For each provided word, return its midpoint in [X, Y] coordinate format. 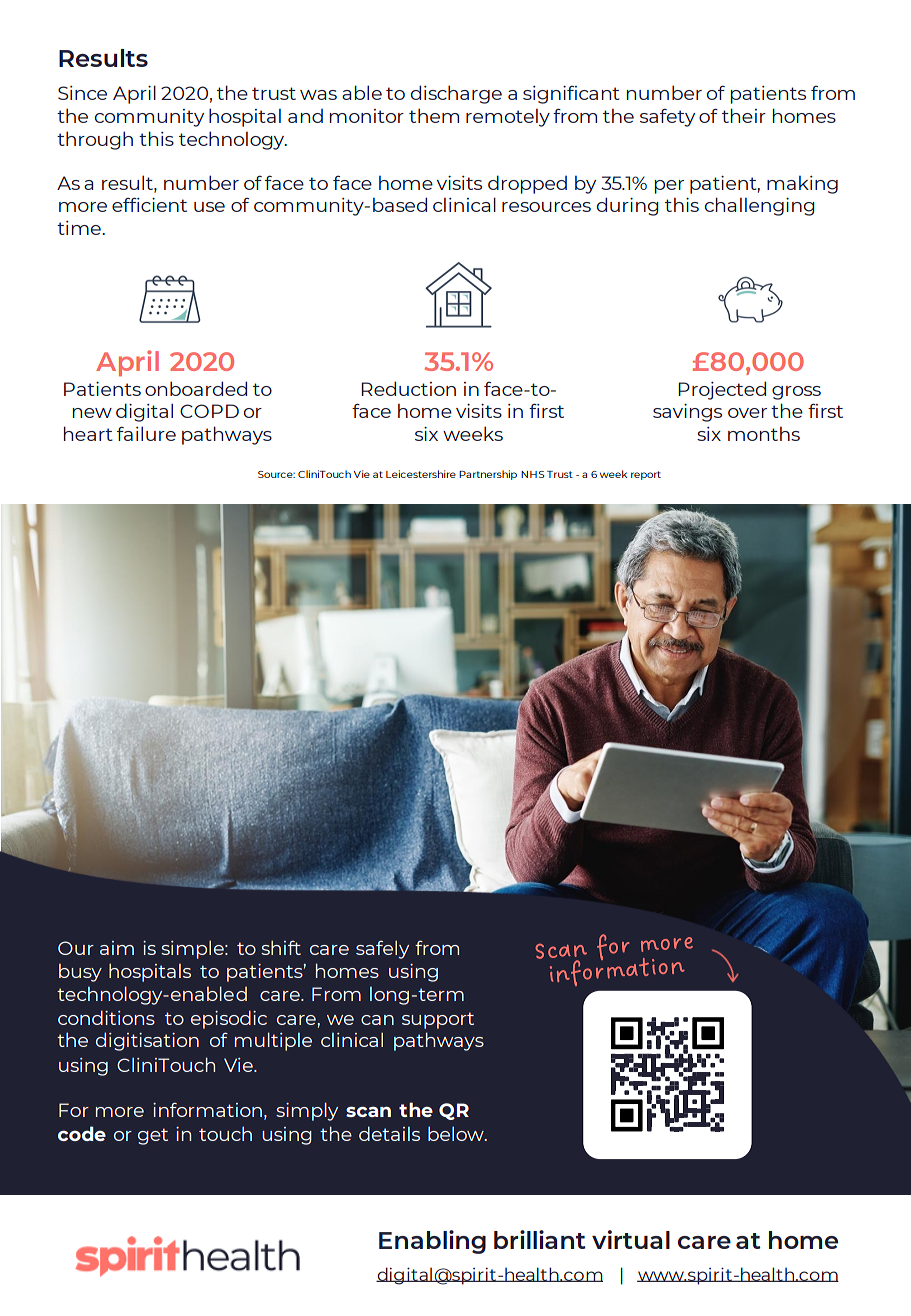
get [153, 1136]
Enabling [432, 1242]
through [95, 140]
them [434, 116]
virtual [631, 1239]
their [744, 115]
